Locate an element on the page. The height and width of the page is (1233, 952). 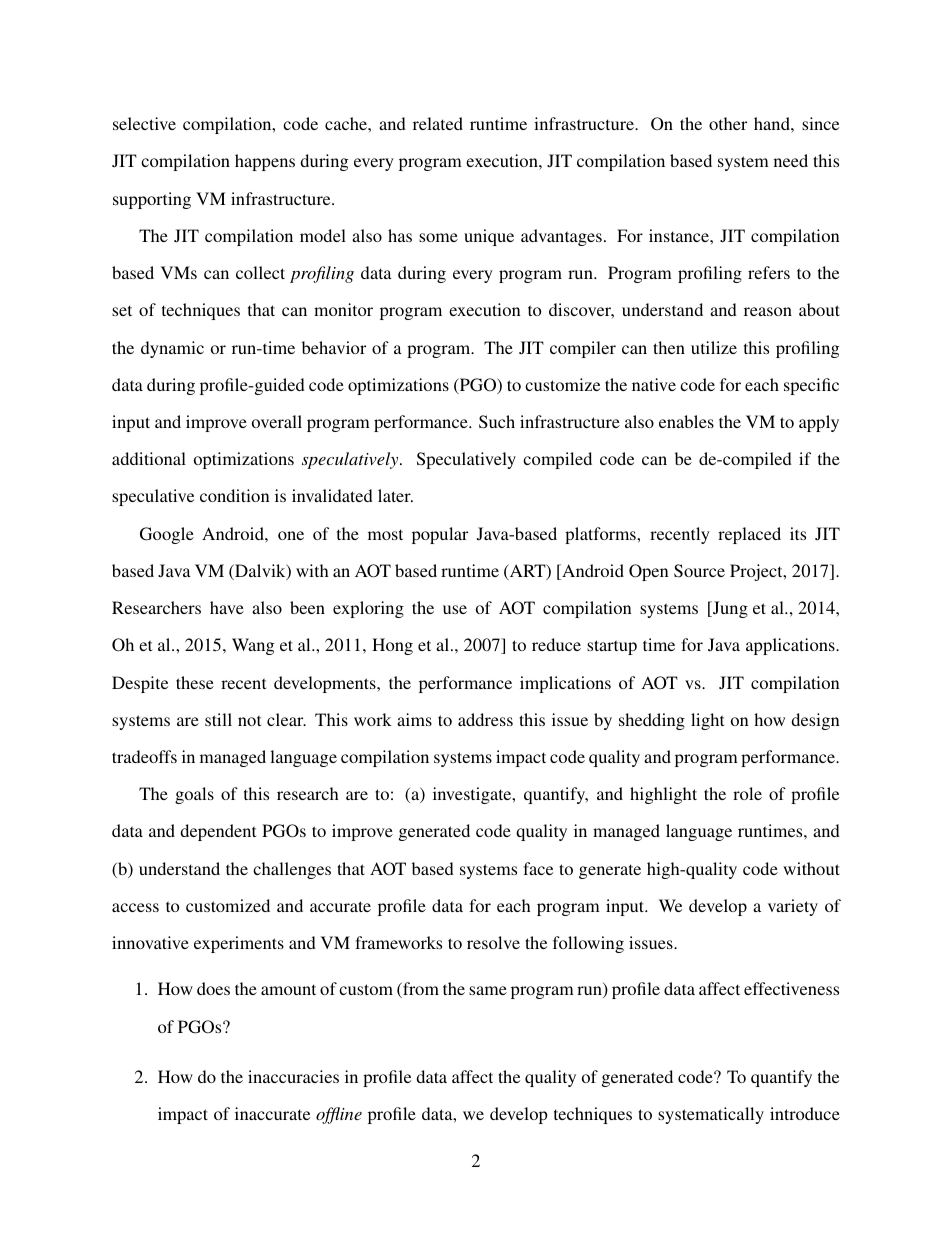
other is located at coordinates (728, 123).
